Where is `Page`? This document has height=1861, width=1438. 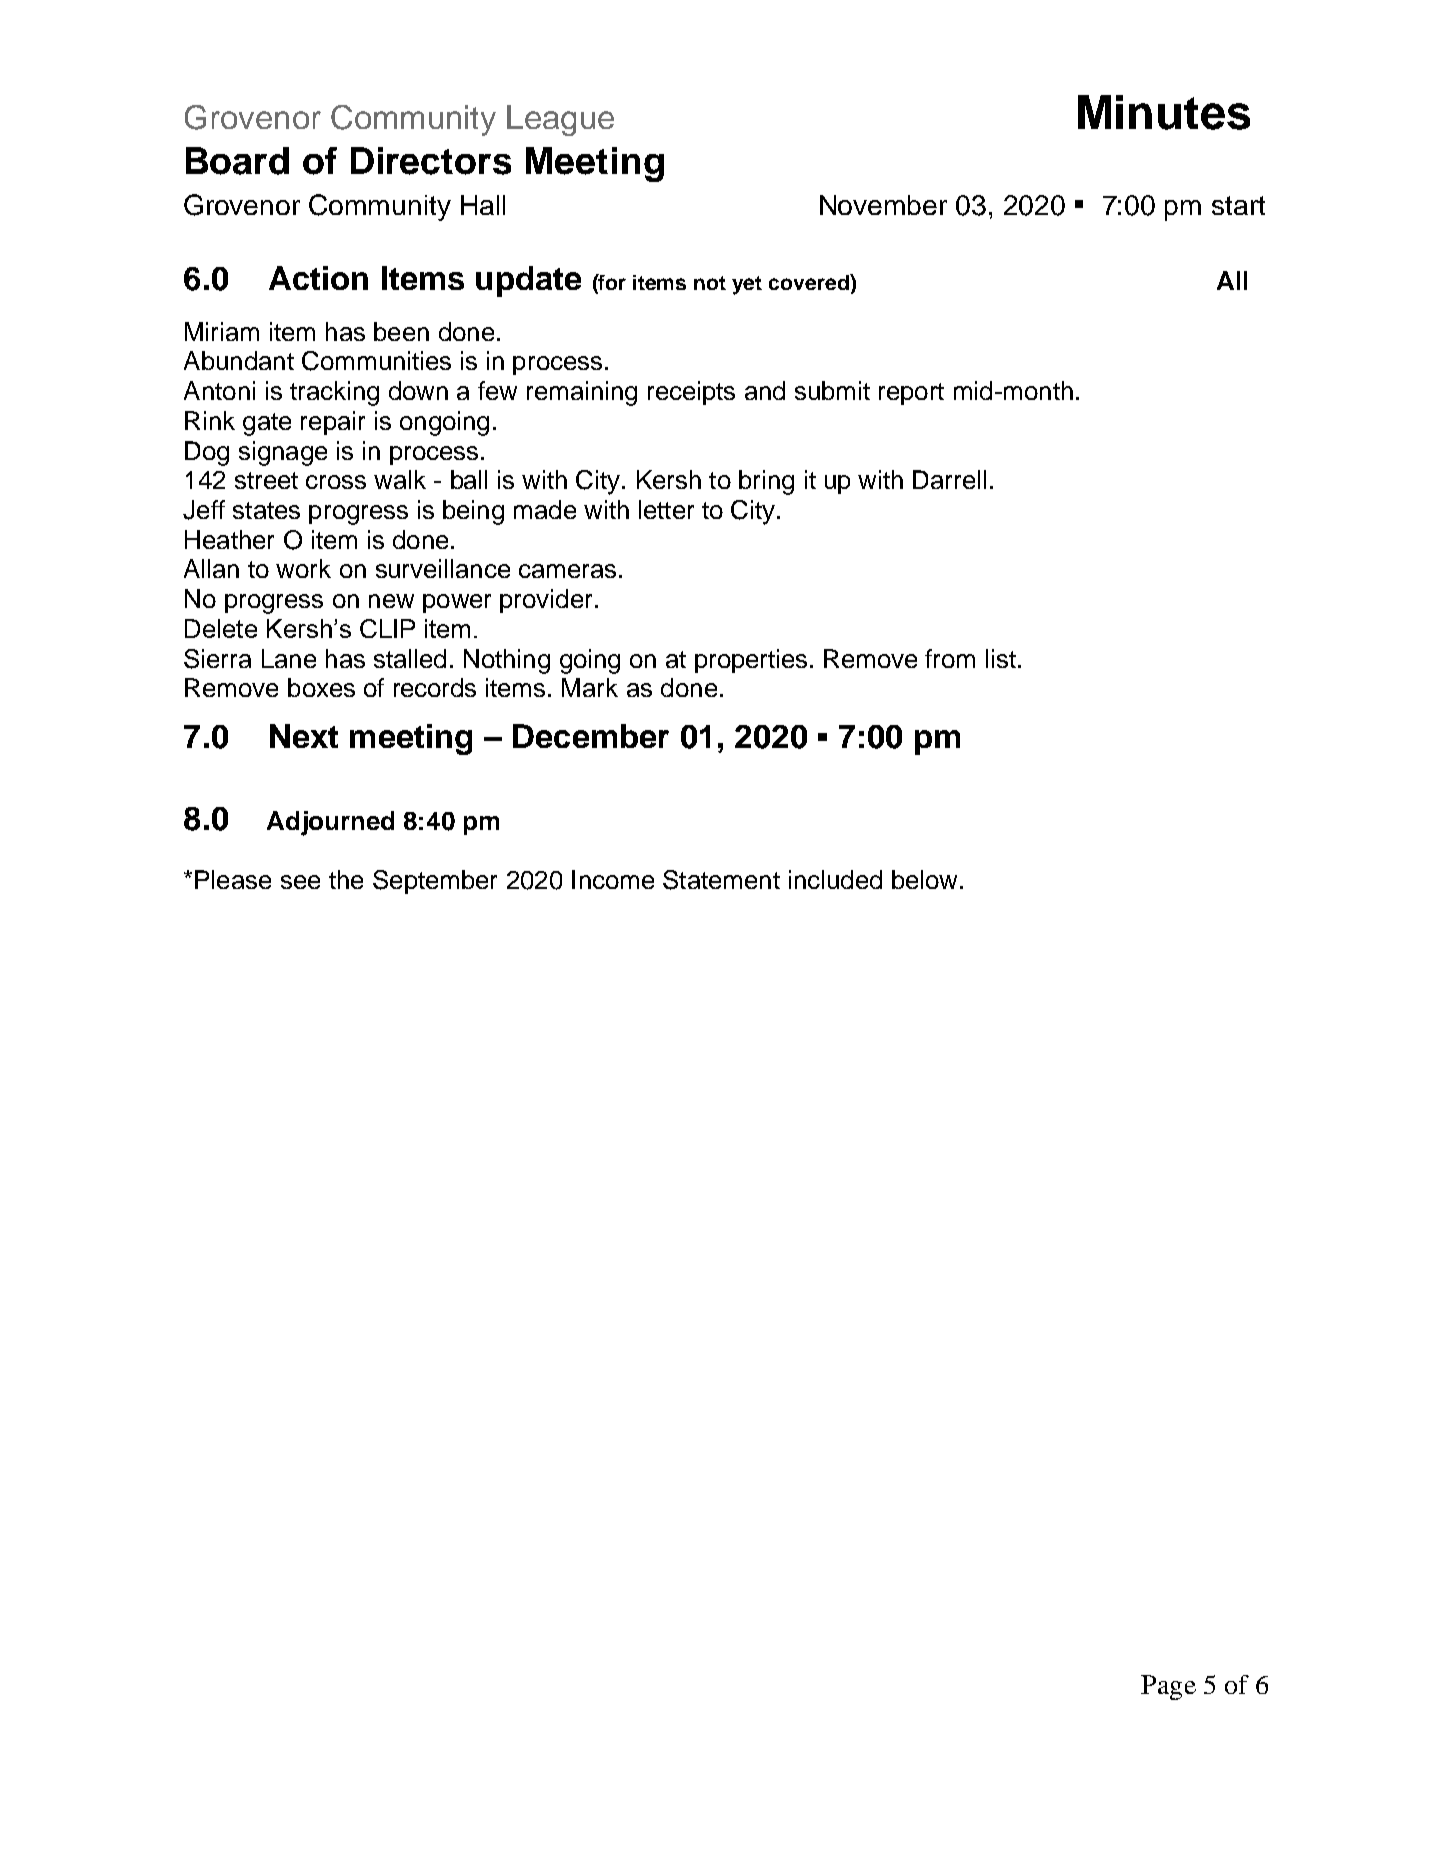 Page is located at coordinates (1168, 1687).
